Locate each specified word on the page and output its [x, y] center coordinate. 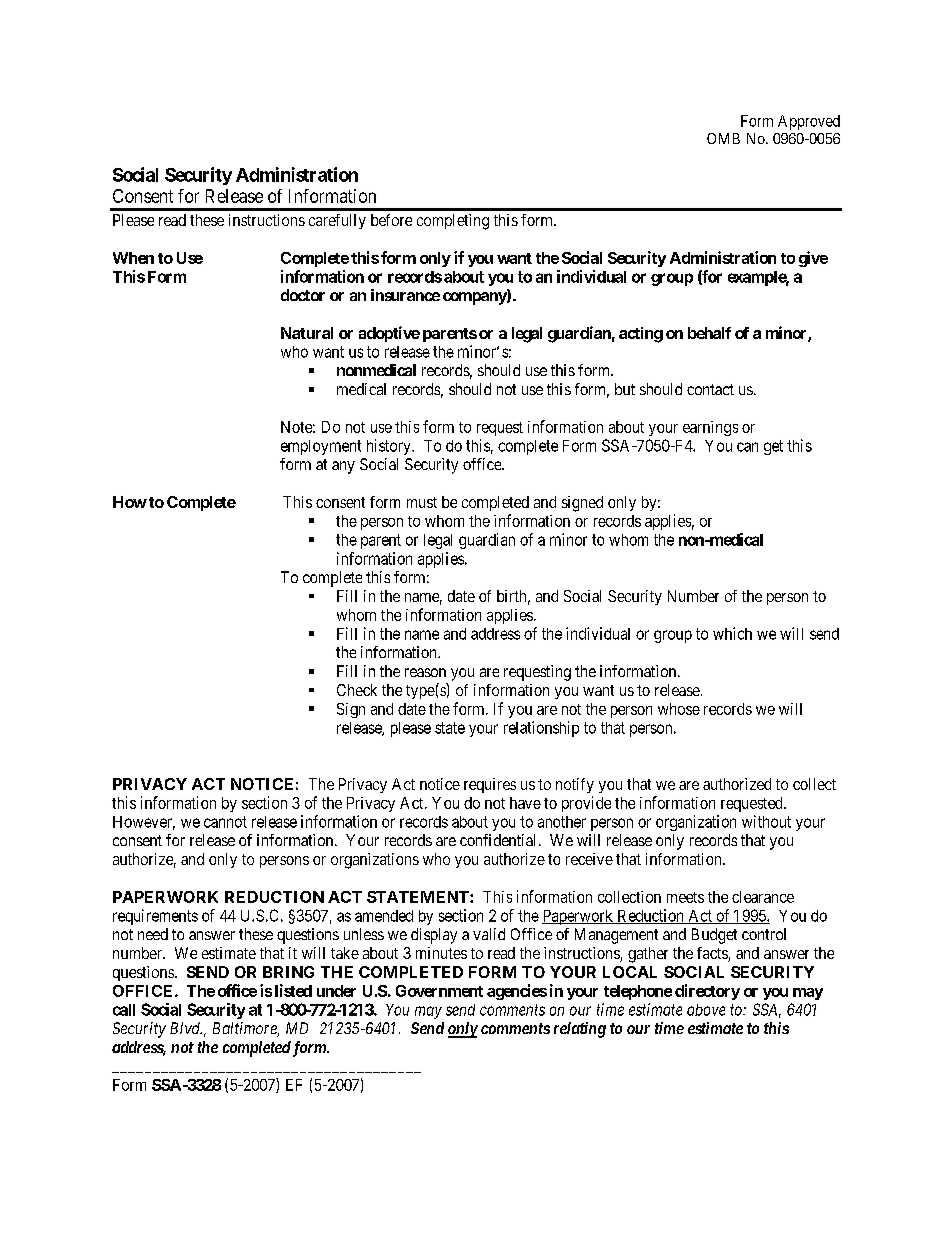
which [732, 633]
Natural [307, 333]
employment [321, 447]
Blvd [186, 1028]
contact [710, 389]
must [422, 502]
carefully [337, 221]
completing [453, 222]
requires [490, 785]
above [706, 1010]
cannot [225, 822]
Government [439, 991]
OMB [723, 138]
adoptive [389, 334]
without [766, 821]
